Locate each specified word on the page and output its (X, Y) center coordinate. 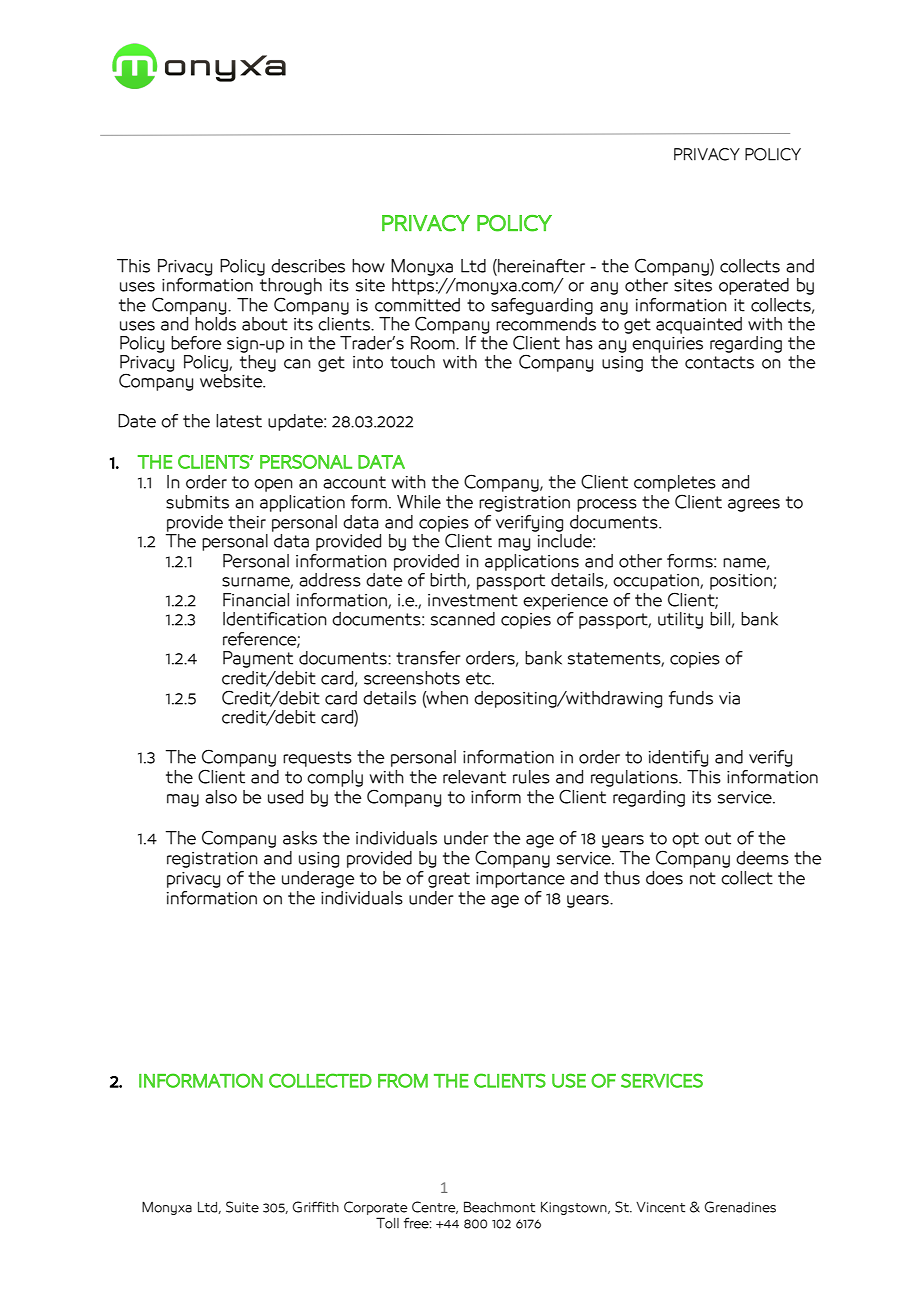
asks (300, 838)
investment (473, 600)
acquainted (699, 325)
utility (680, 620)
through (291, 286)
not (703, 878)
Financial (256, 600)
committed (417, 305)
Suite (242, 1207)
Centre (435, 1207)
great (449, 880)
